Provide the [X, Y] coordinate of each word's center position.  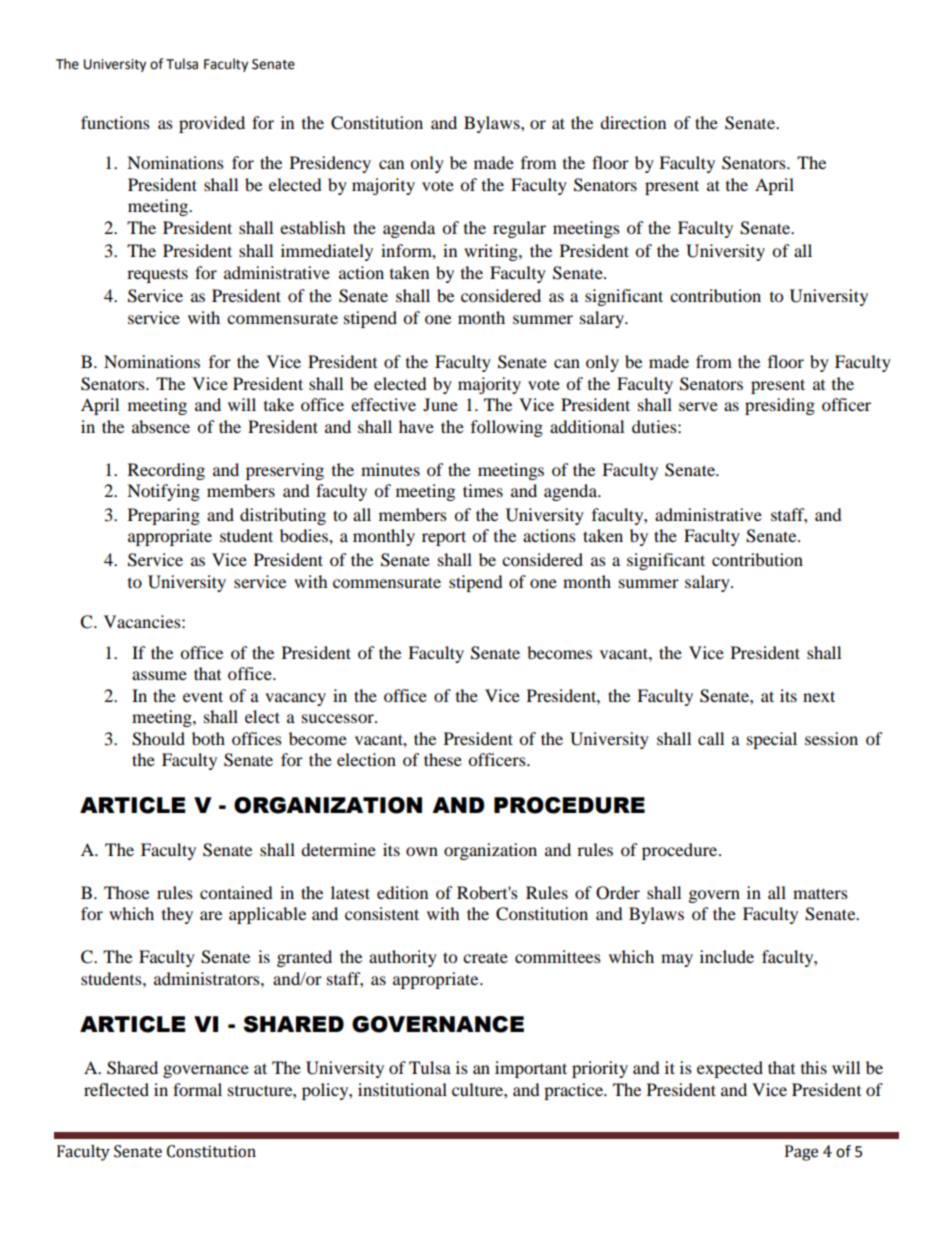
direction [633, 122]
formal [197, 1089]
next [819, 696]
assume [159, 675]
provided [212, 124]
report [444, 538]
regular [519, 229]
